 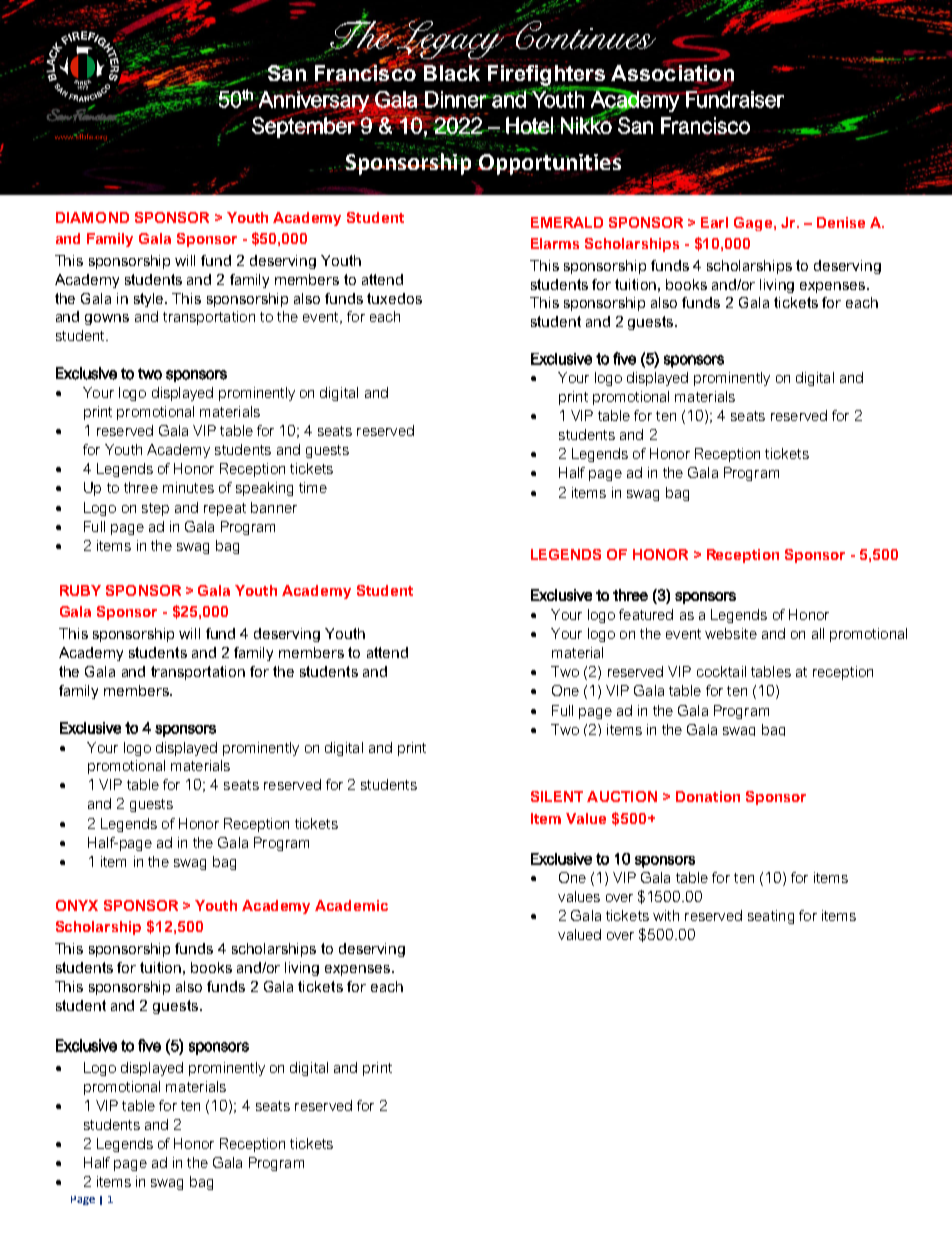 I want to click on featured, so click(x=646, y=614).
